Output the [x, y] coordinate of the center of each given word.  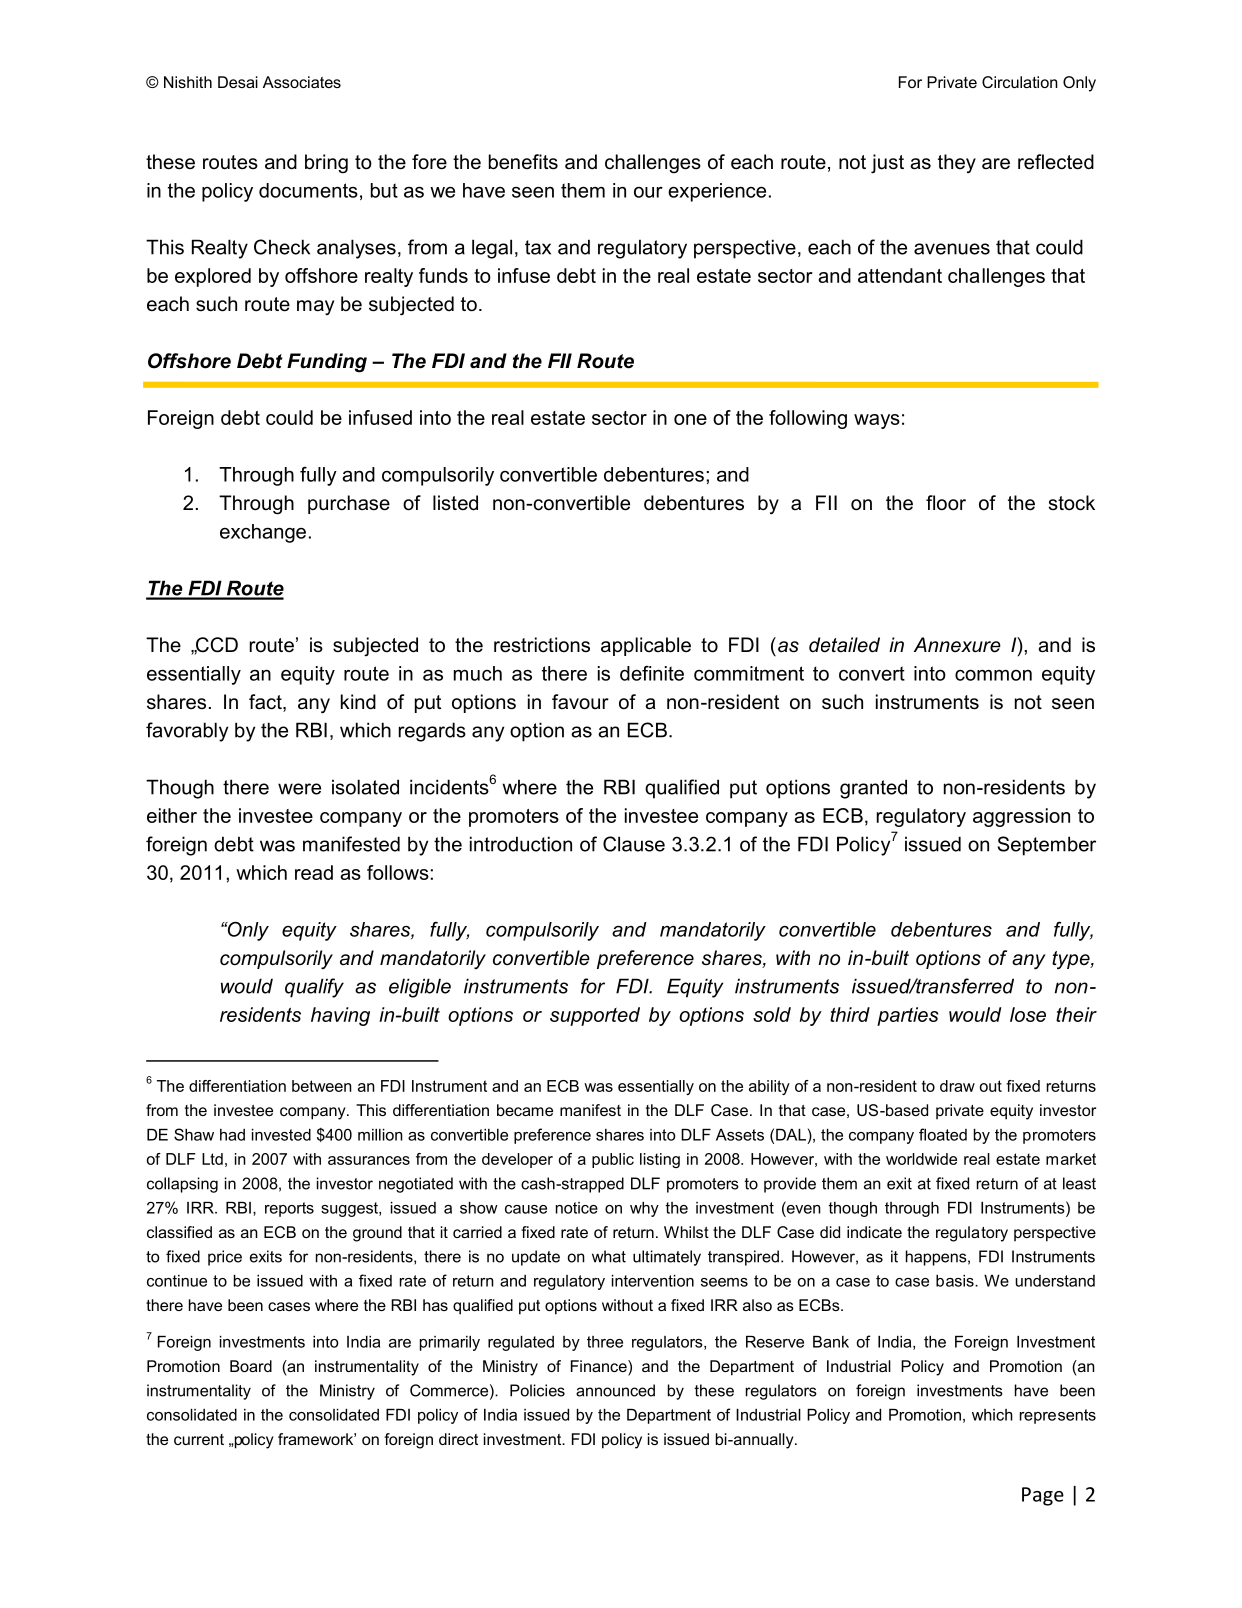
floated [943, 1134]
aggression [1021, 817]
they [957, 164]
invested [281, 1135]
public [613, 1160]
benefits [523, 162]
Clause [634, 844]
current [199, 1439]
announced [615, 1390]
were [299, 789]
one [690, 419]
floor [946, 503]
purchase [349, 504]
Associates [302, 82]
